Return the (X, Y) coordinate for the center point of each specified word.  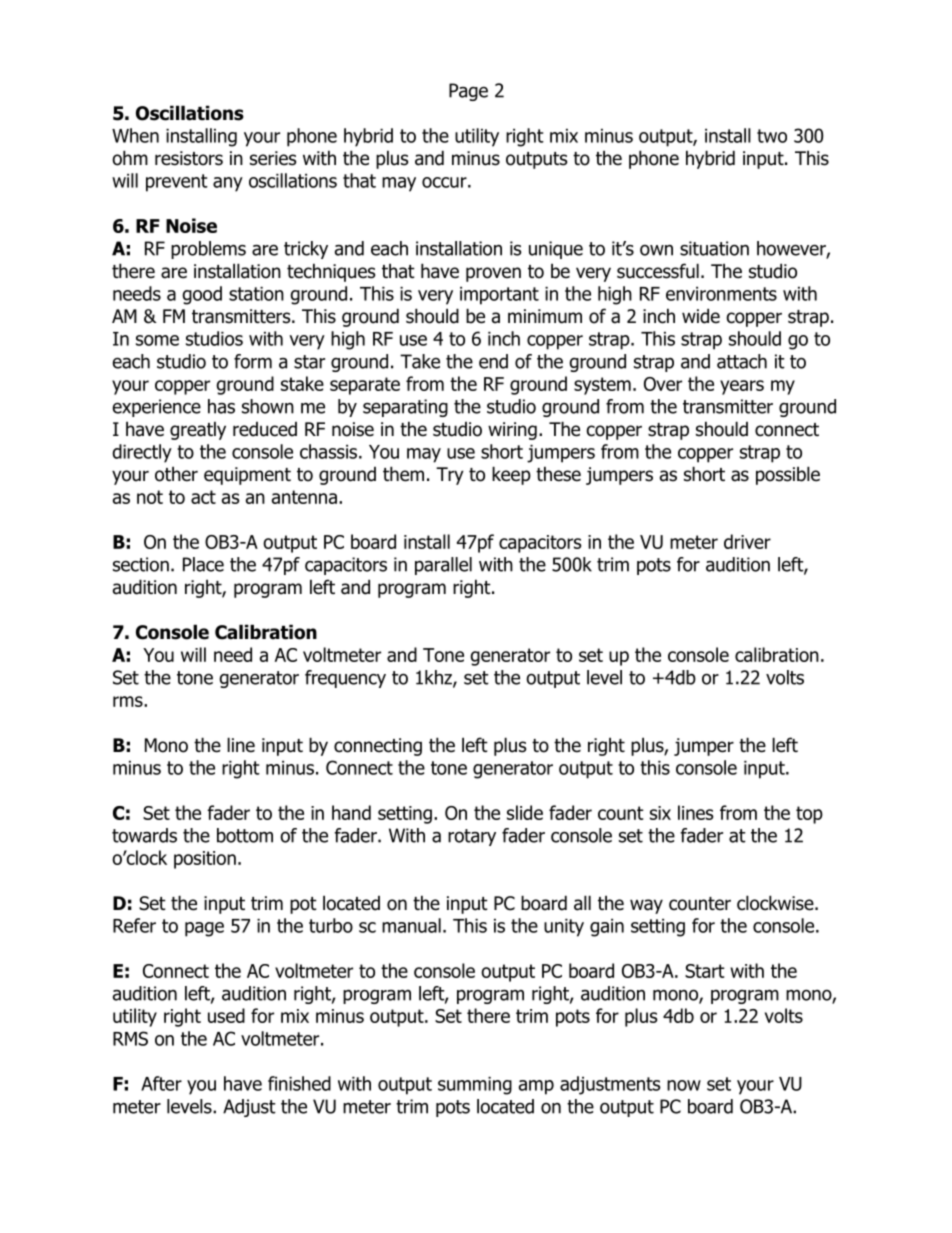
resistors (189, 158)
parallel (443, 566)
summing (475, 1086)
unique (556, 250)
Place (203, 564)
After (161, 1083)
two (772, 136)
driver (747, 541)
